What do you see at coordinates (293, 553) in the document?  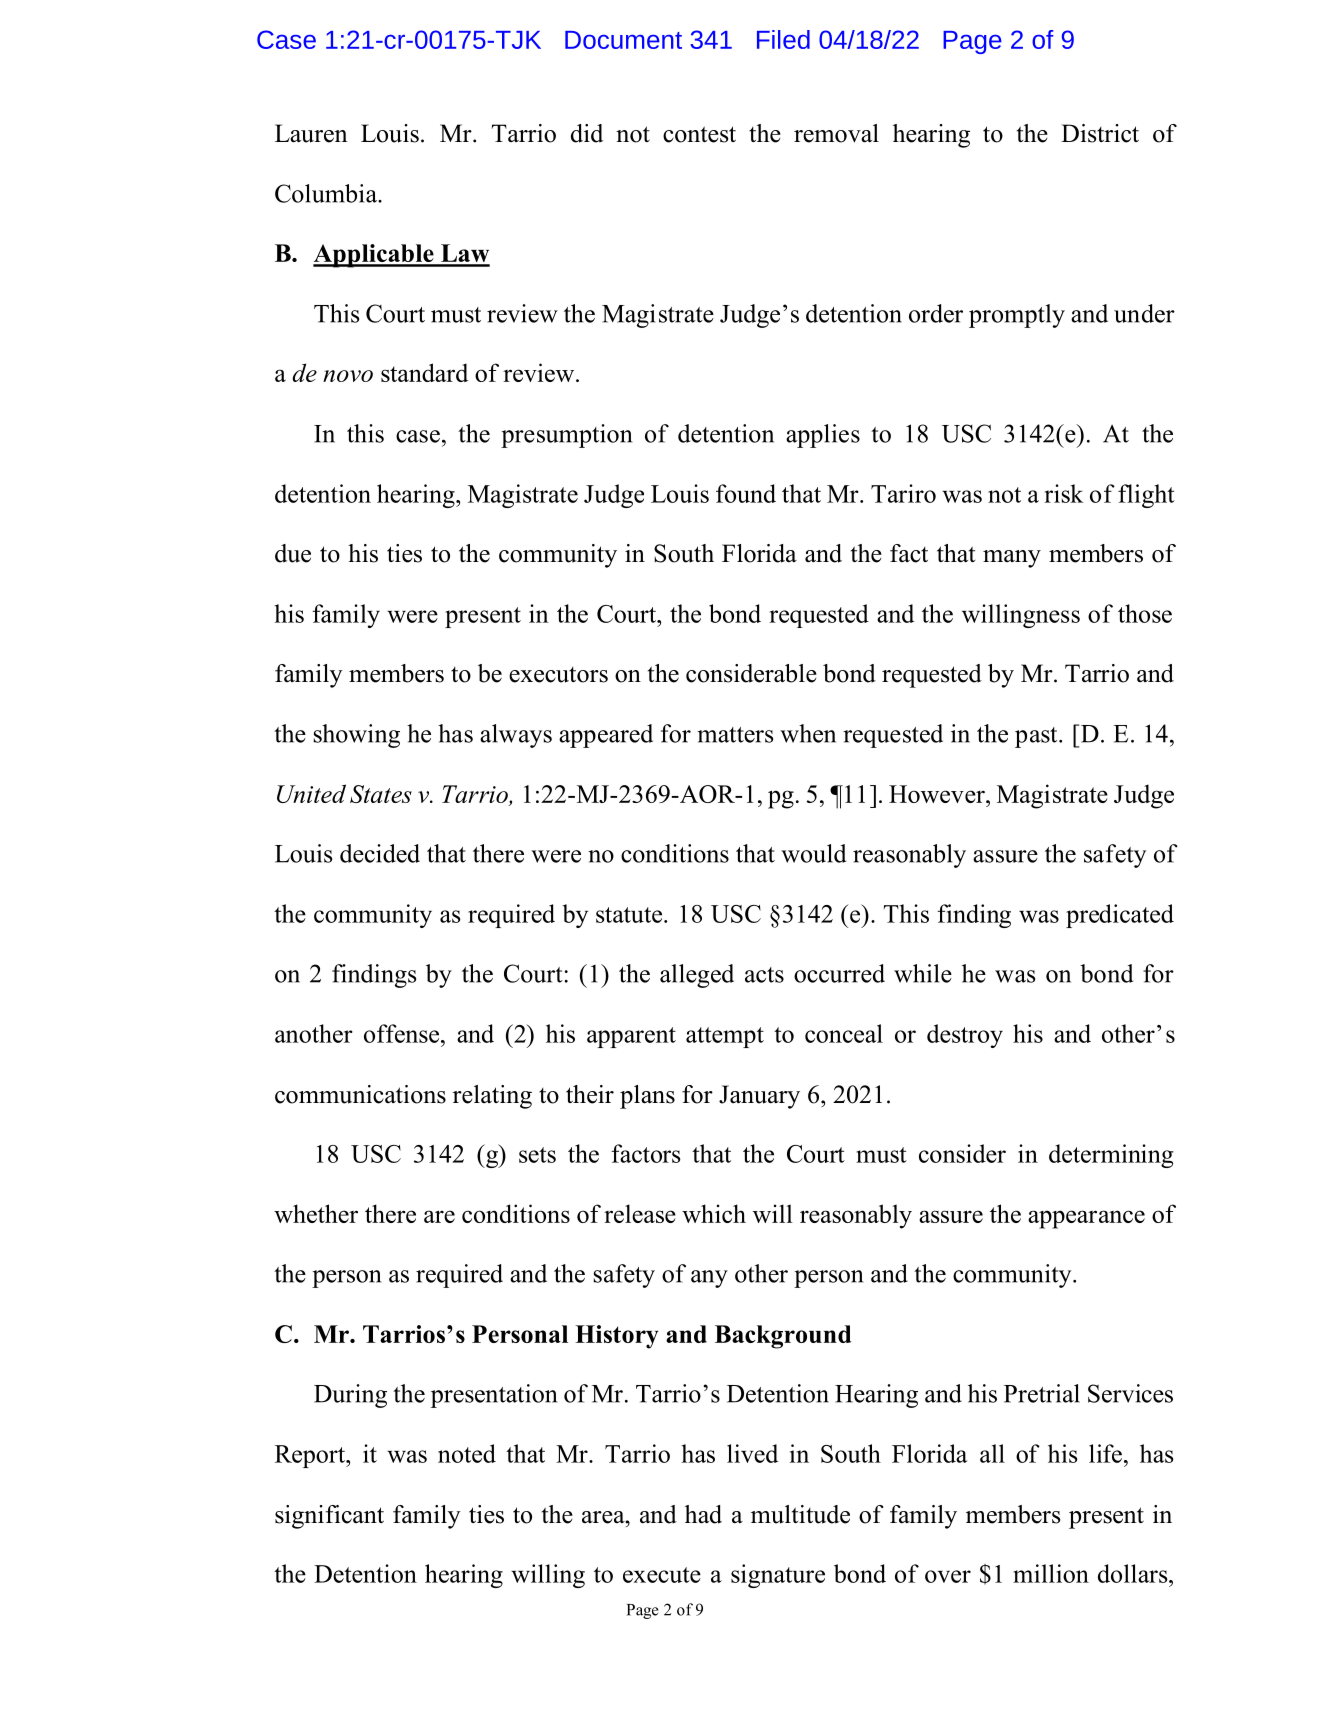 I see `due` at bounding box center [293, 553].
